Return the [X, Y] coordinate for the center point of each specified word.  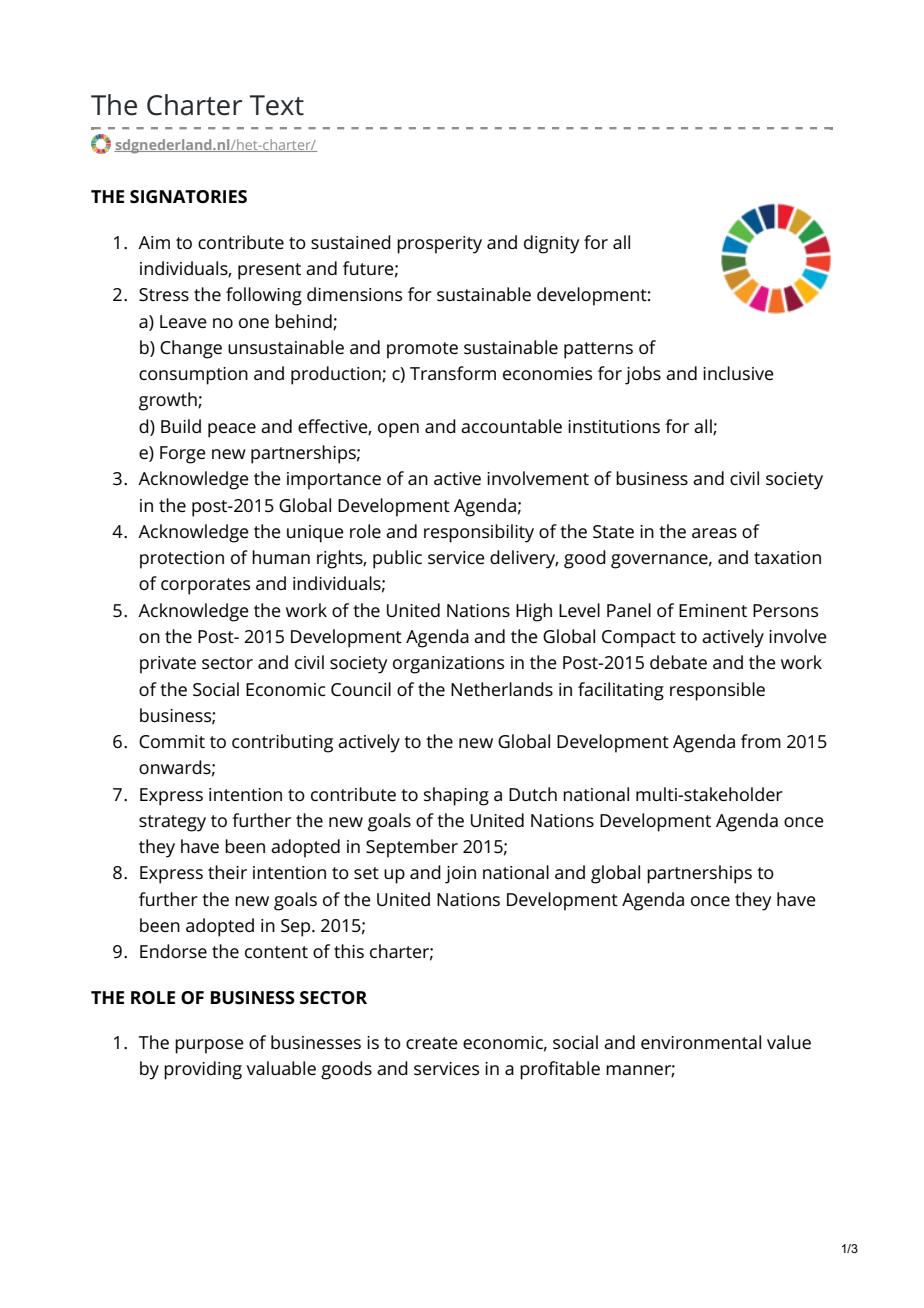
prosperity [439, 245]
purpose [209, 1046]
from [761, 741]
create [432, 1043]
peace [232, 430]
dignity [551, 244]
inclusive [738, 373]
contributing [282, 743]
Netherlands [502, 689]
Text [277, 105]
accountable [511, 426]
